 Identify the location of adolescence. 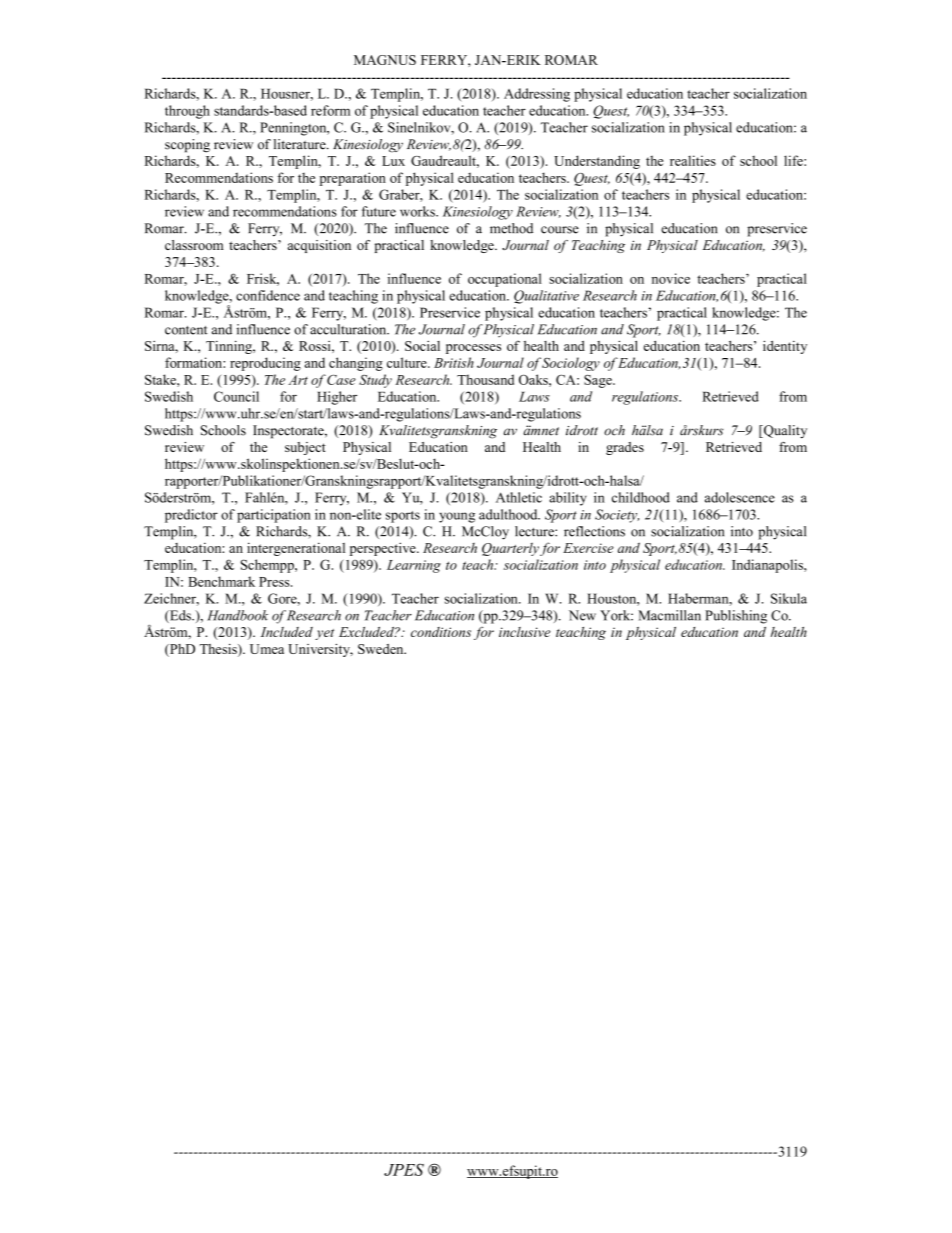
(740, 497).
